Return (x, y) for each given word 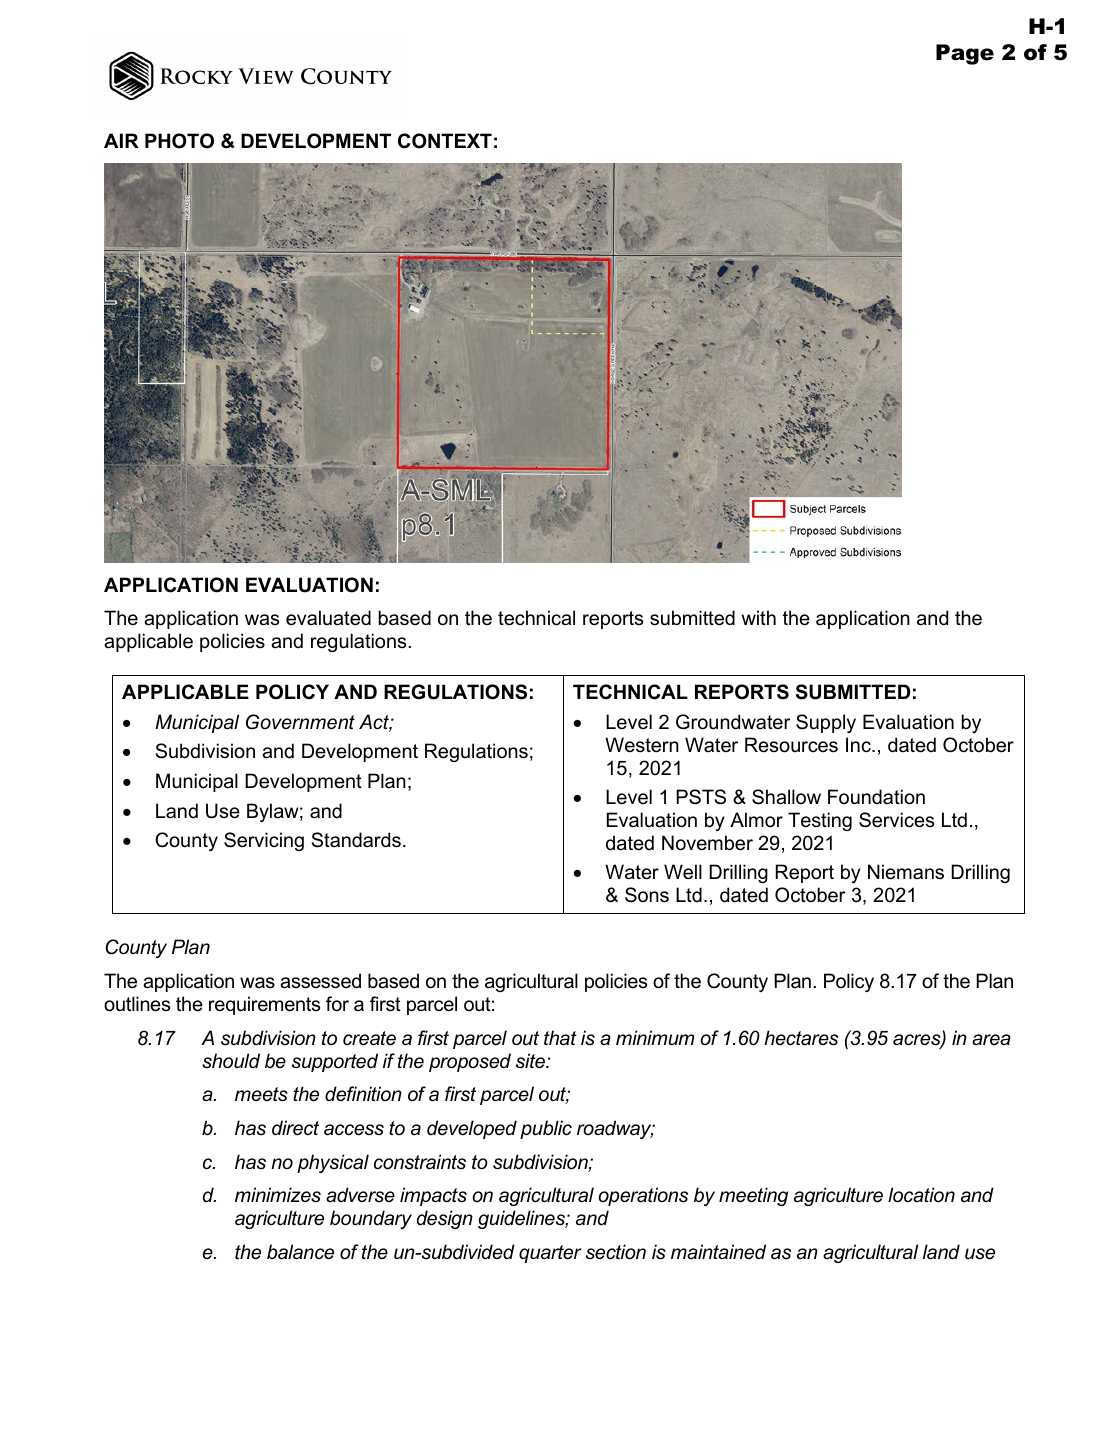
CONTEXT (445, 141)
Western (642, 745)
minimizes (278, 1195)
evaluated (328, 618)
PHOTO (179, 141)
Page (965, 54)
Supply (826, 723)
